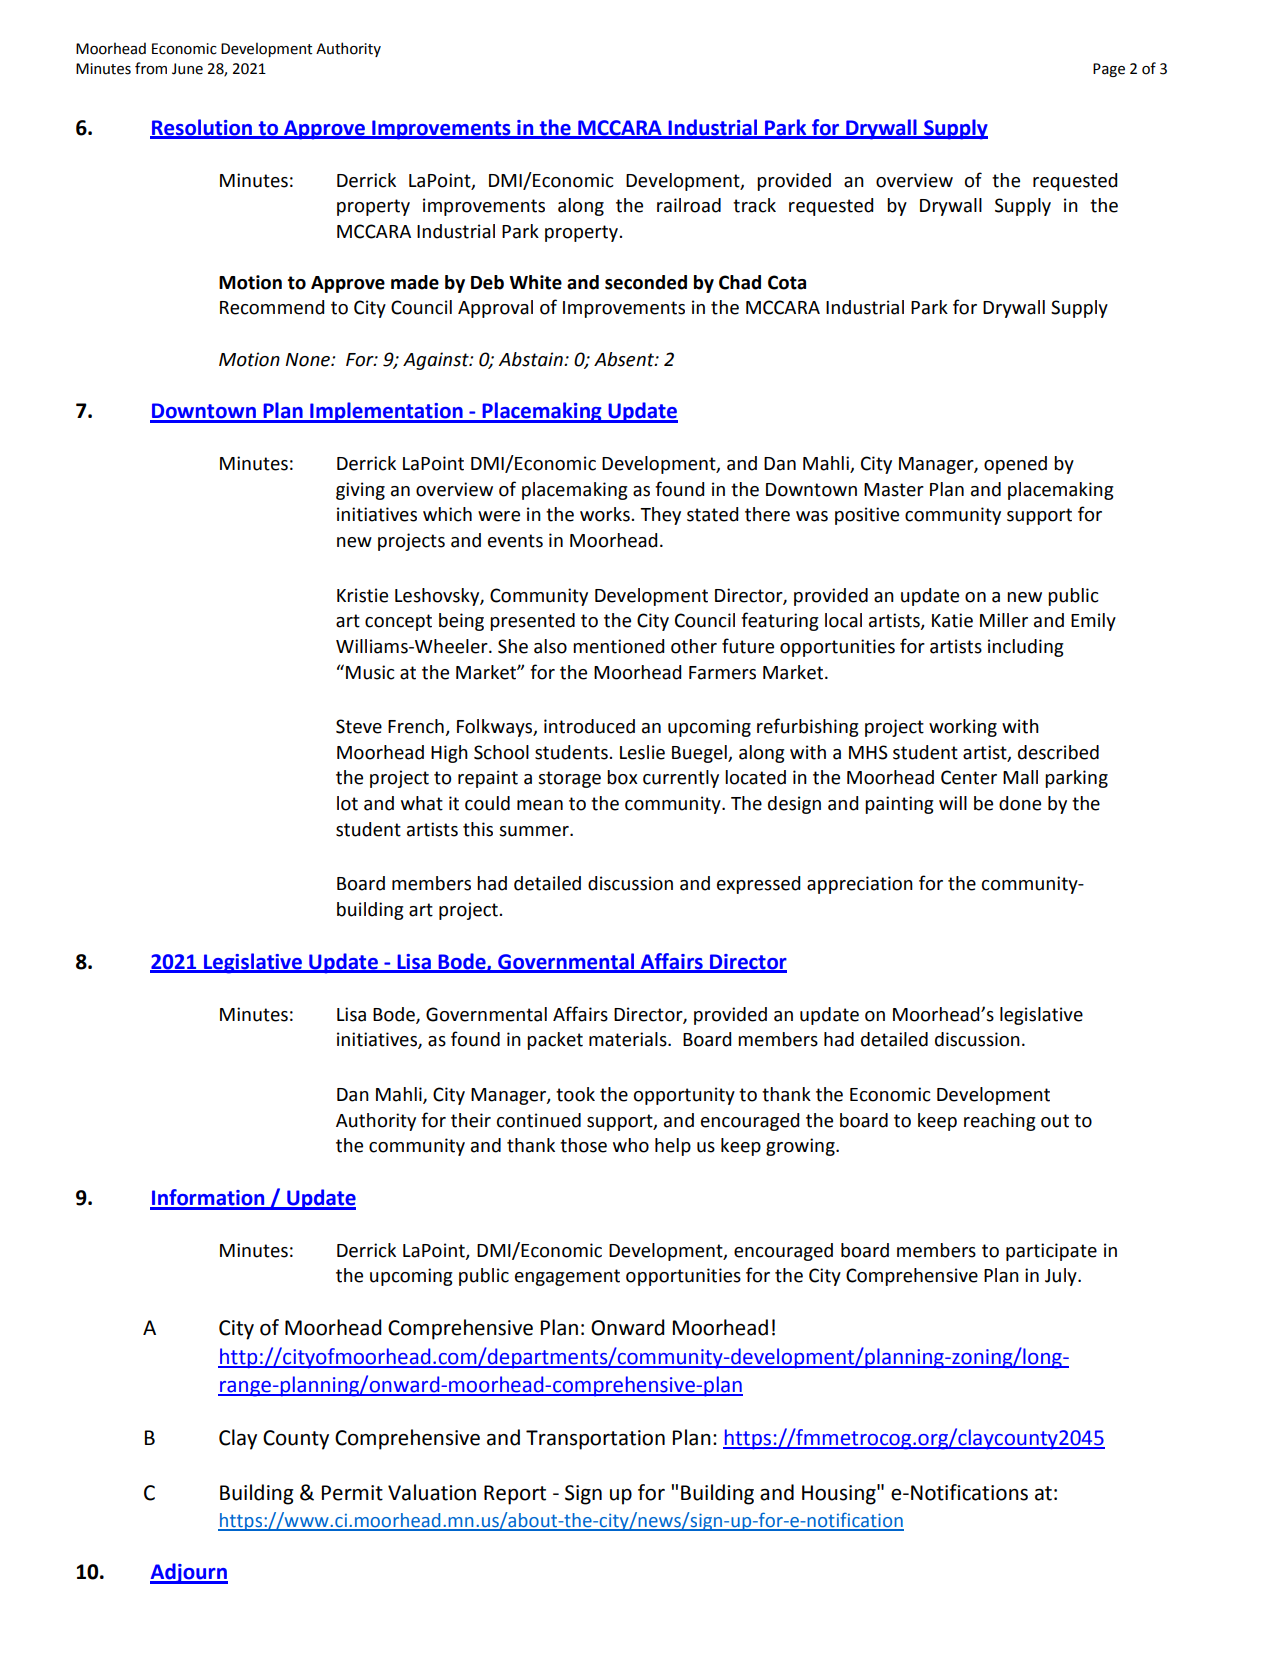  I want to click on railroad, so click(689, 205).
